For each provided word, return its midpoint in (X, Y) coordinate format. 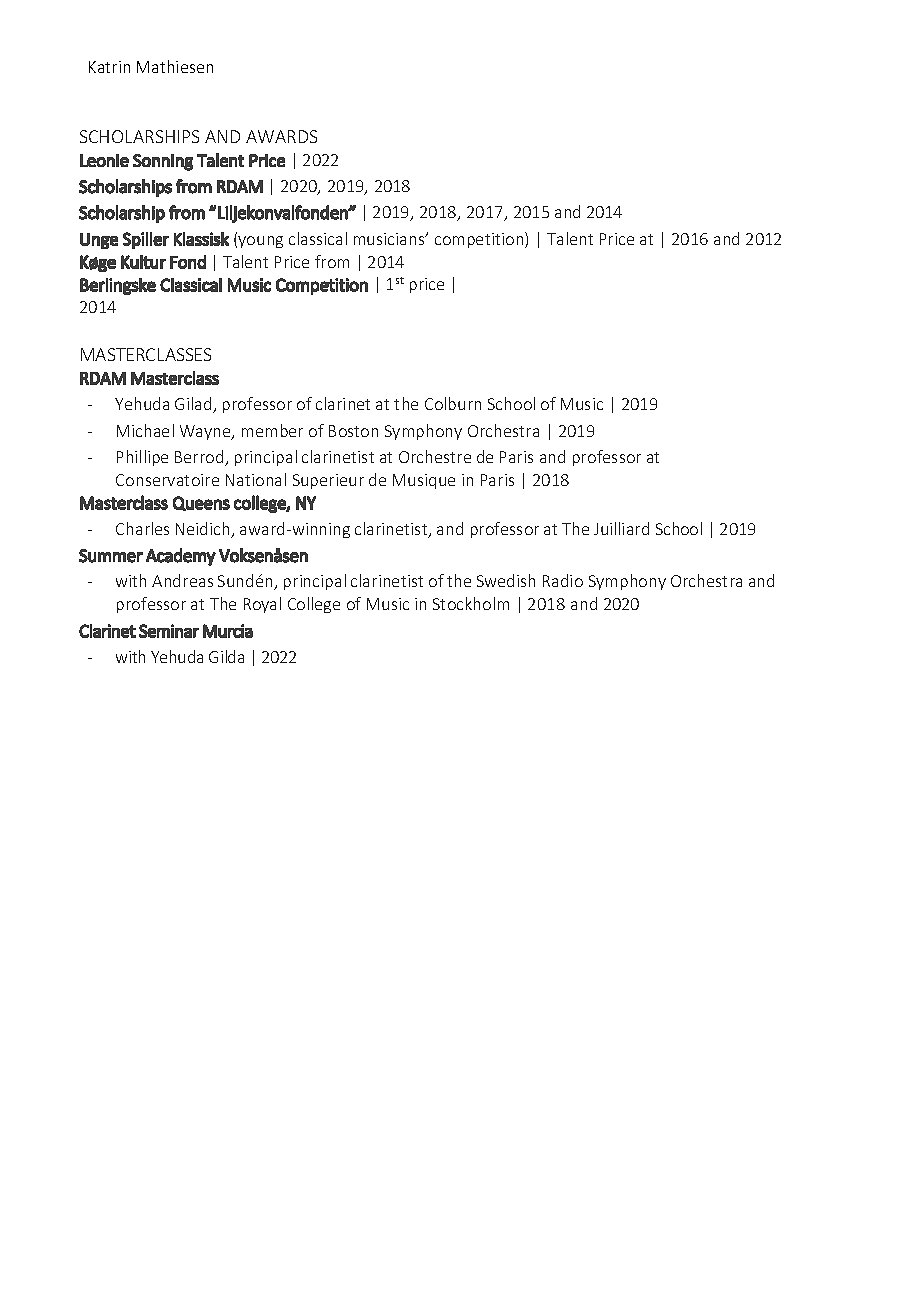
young (260, 242)
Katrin (109, 67)
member (272, 430)
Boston (353, 431)
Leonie (104, 160)
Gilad (194, 405)
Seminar (169, 631)
